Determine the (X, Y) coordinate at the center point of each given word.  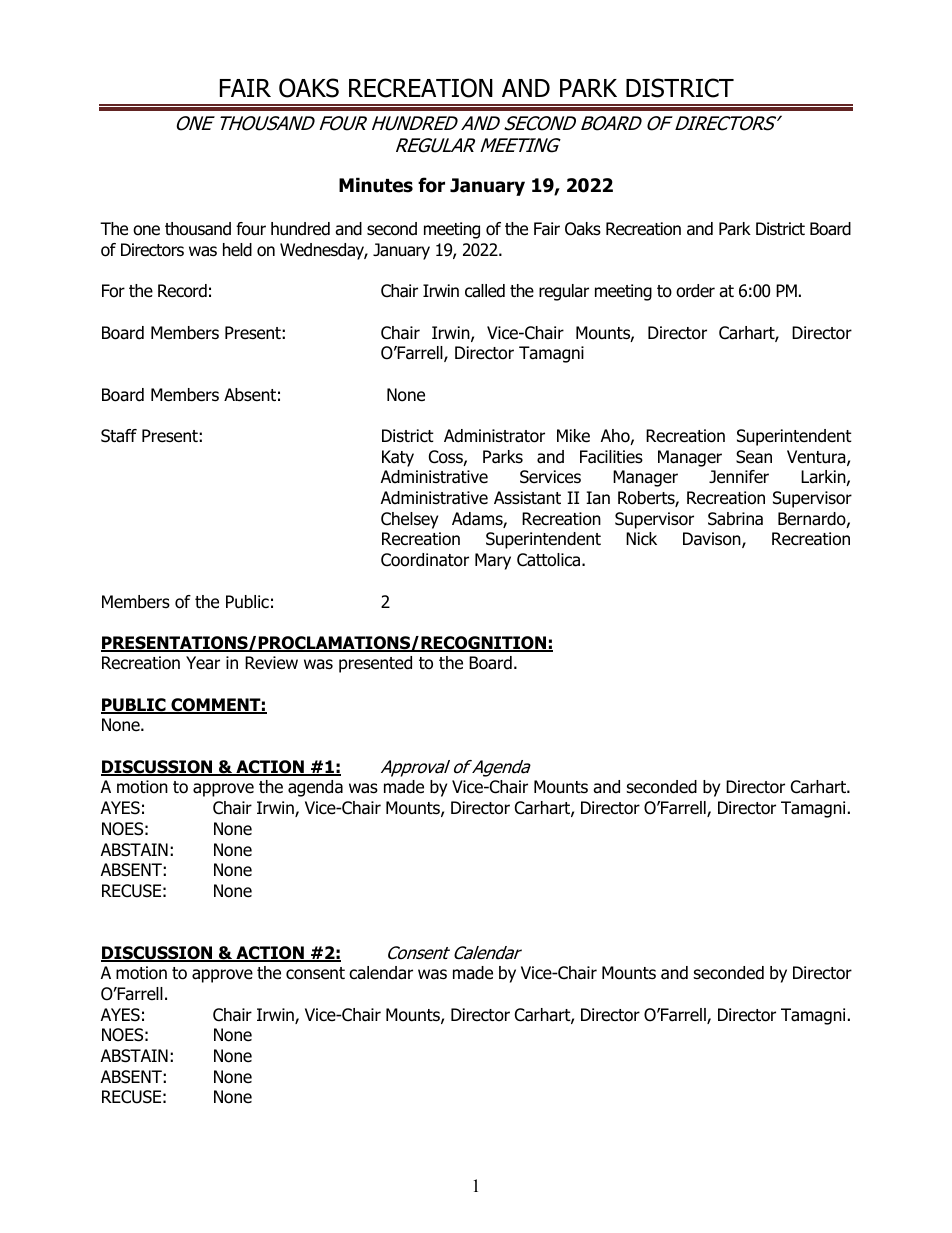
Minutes (376, 185)
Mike (573, 436)
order (695, 291)
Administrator (494, 436)
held (237, 250)
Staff (119, 436)
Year (203, 663)
